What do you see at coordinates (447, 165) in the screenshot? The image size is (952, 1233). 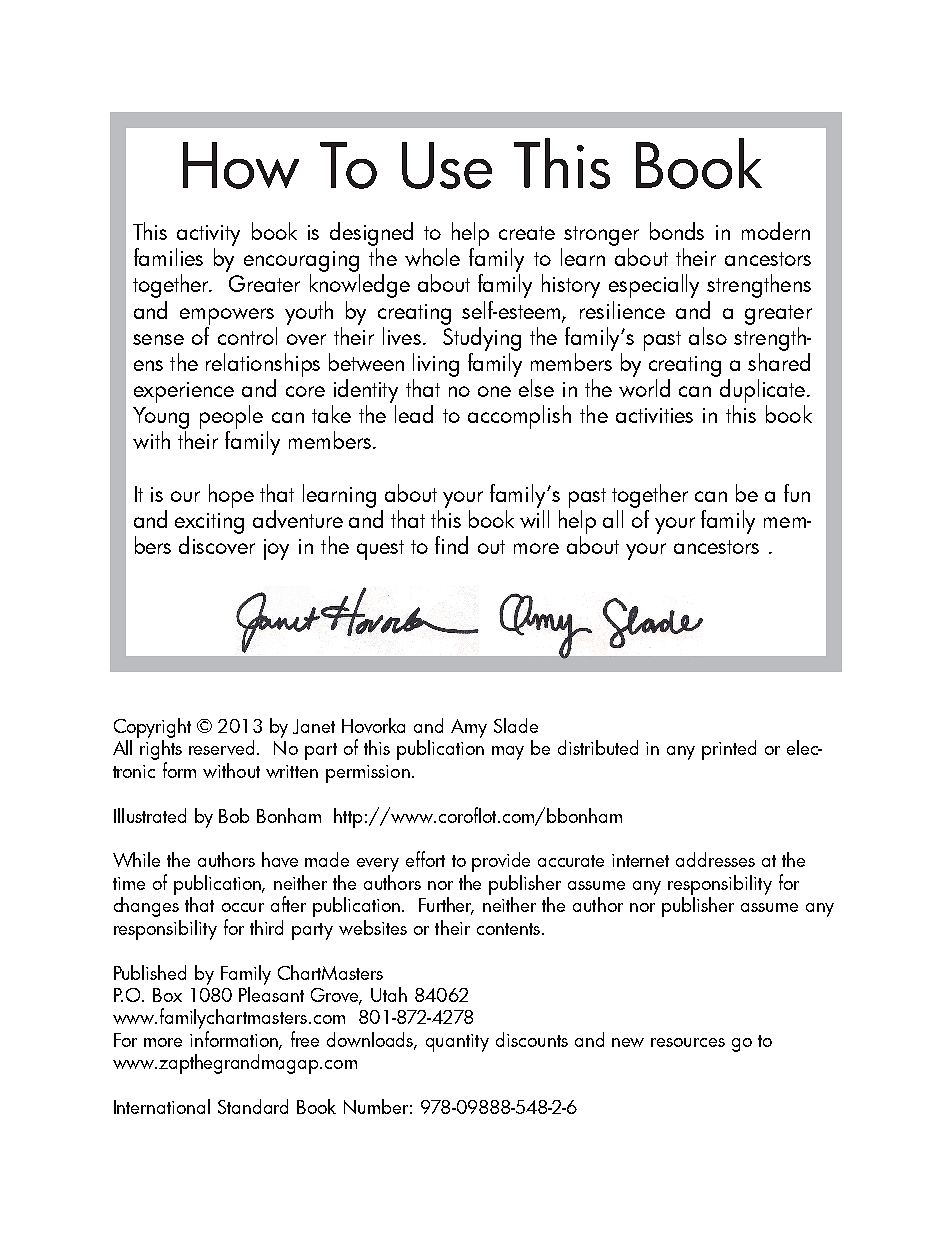 I see `Use` at bounding box center [447, 165].
